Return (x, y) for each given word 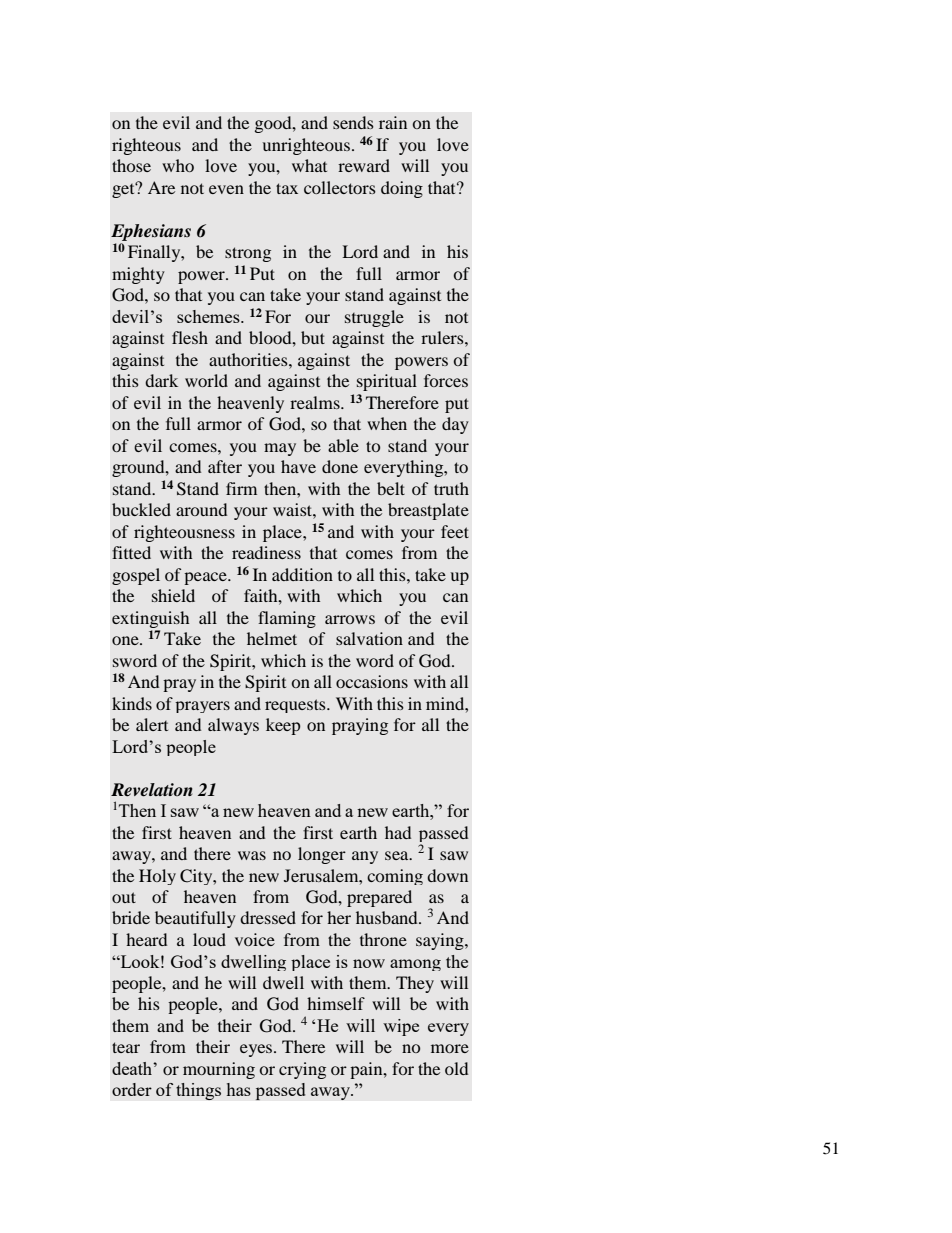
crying (302, 1070)
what (309, 165)
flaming (287, 619)
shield (173, 595)
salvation (369, 638)
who (178, 165)
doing (402, 189)
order (132, 1089)
